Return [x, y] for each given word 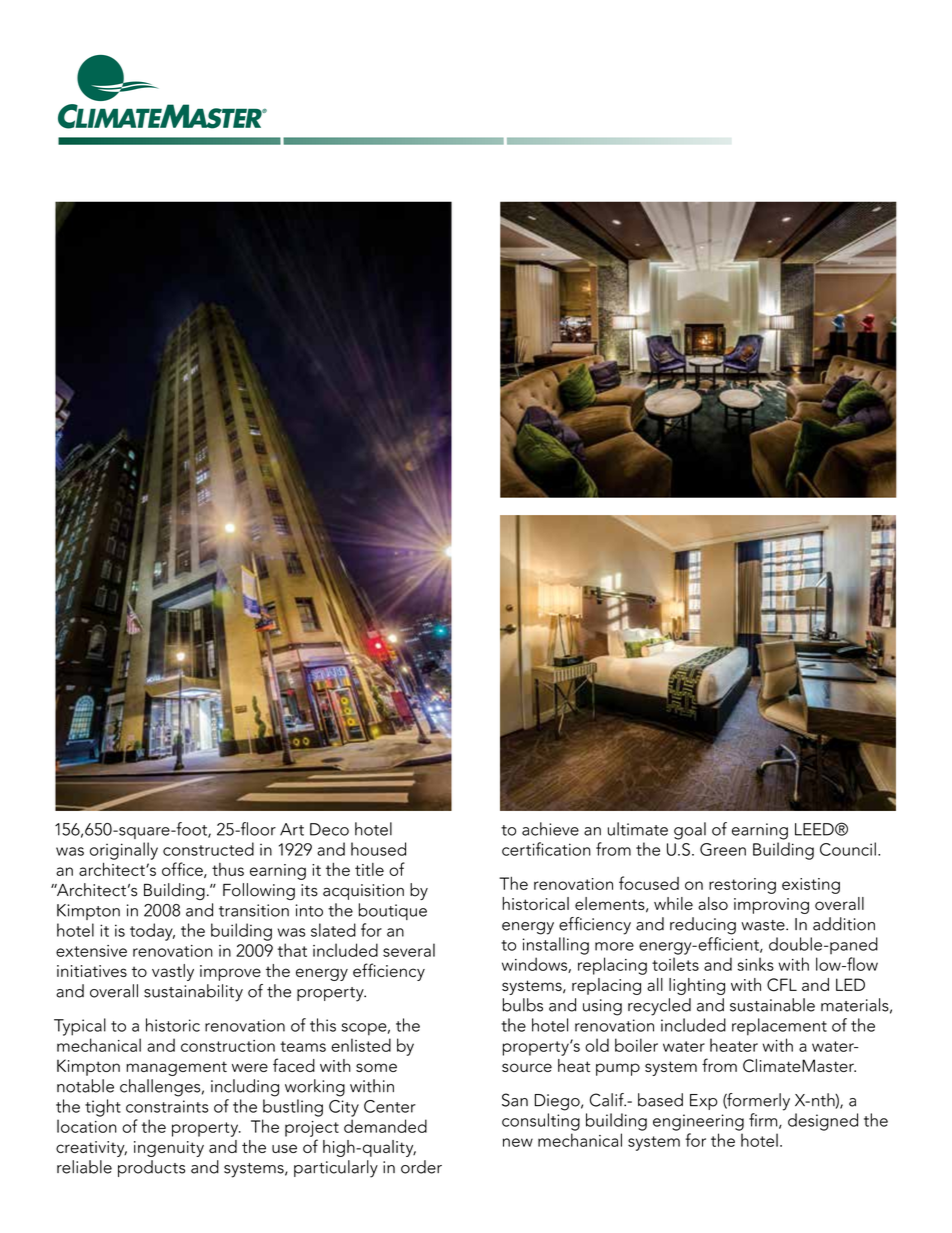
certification [546, 849]
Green [723, 849]
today [152, 932]
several [409, 950]
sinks [756, 964]
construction [228, 1046]
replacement [779, 1027]
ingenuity [169, 1149]
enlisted [361, 1045]
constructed [208, 849]
